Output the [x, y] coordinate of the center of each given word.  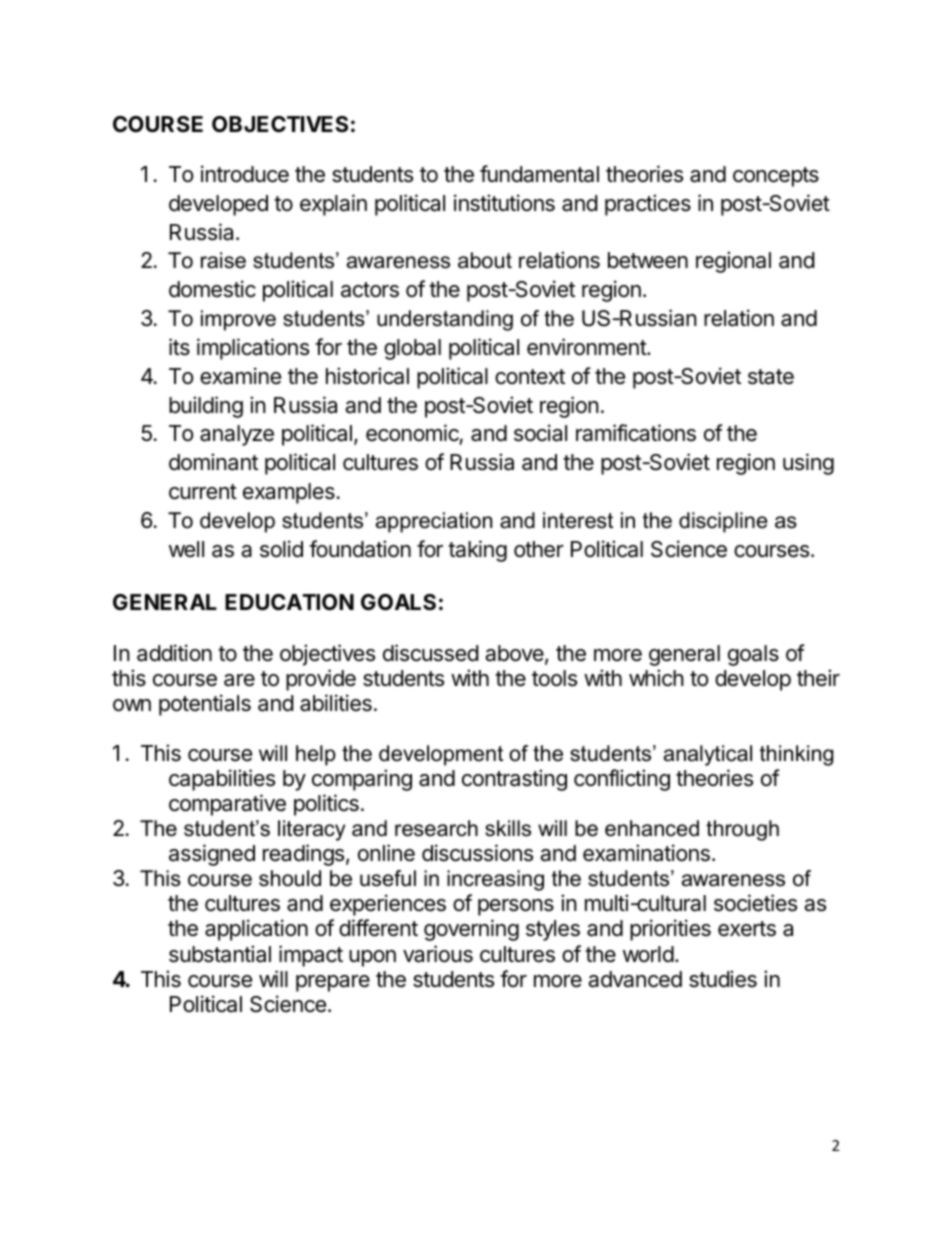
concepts [776, 177]
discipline [723, 522]
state [771, 377]
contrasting [514, 780]
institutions [504, 203]
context [530, 377]
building [206, 407]
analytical [708, 755]
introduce [245, 174]
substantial [220, 954]
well [186, 549]
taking [477, 551]
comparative [227, 805]
